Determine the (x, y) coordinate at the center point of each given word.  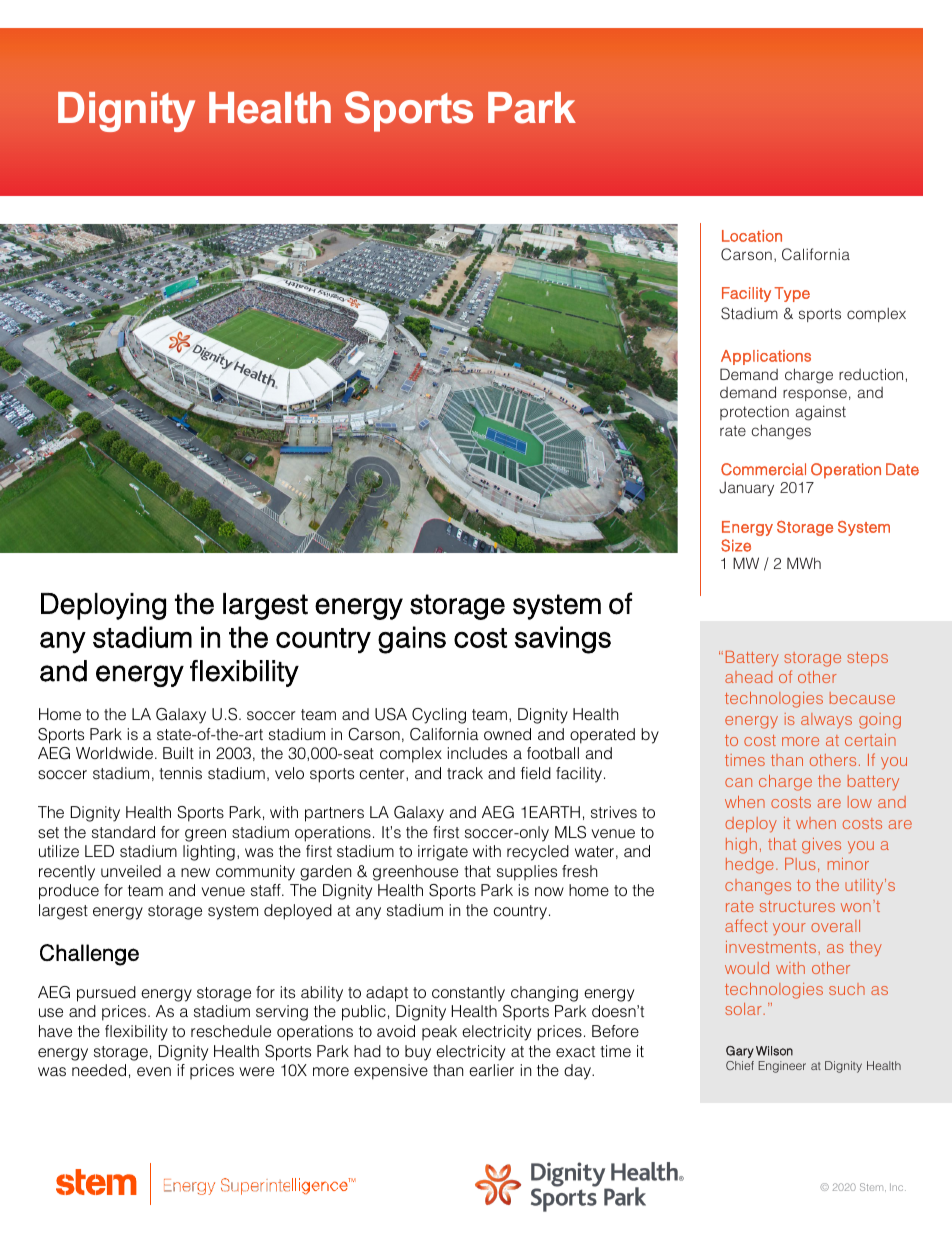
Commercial (763, 469)
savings (562, 640)
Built (178, 753)
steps (867, 659)
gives (821, 846)
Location (752, 236)
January (746, 488)
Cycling (439, 716)
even (154, 1071)
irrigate (443, 853)
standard (123, 832)
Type (792, 294)
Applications (766, 357)
